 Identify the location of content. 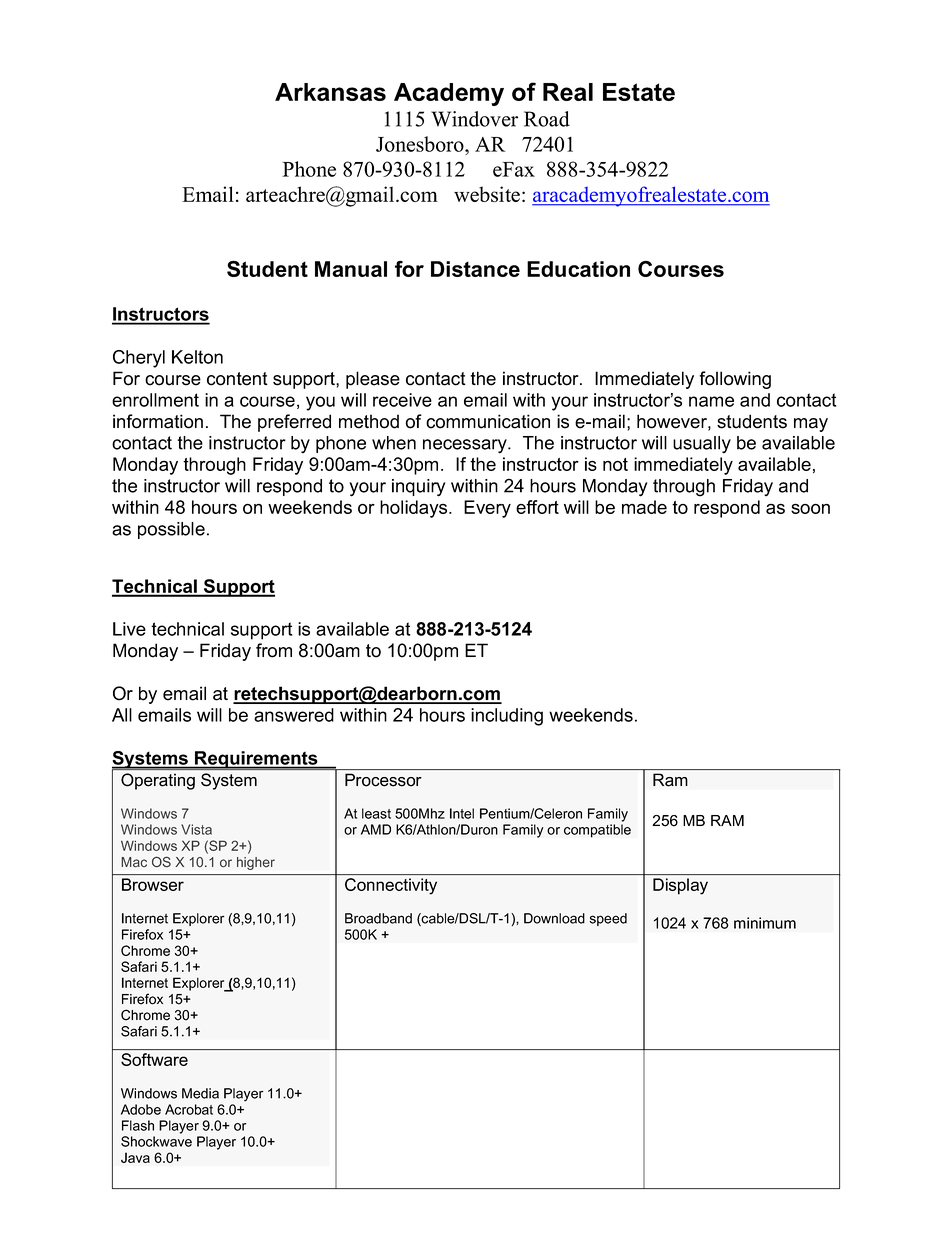
(237, 379).
